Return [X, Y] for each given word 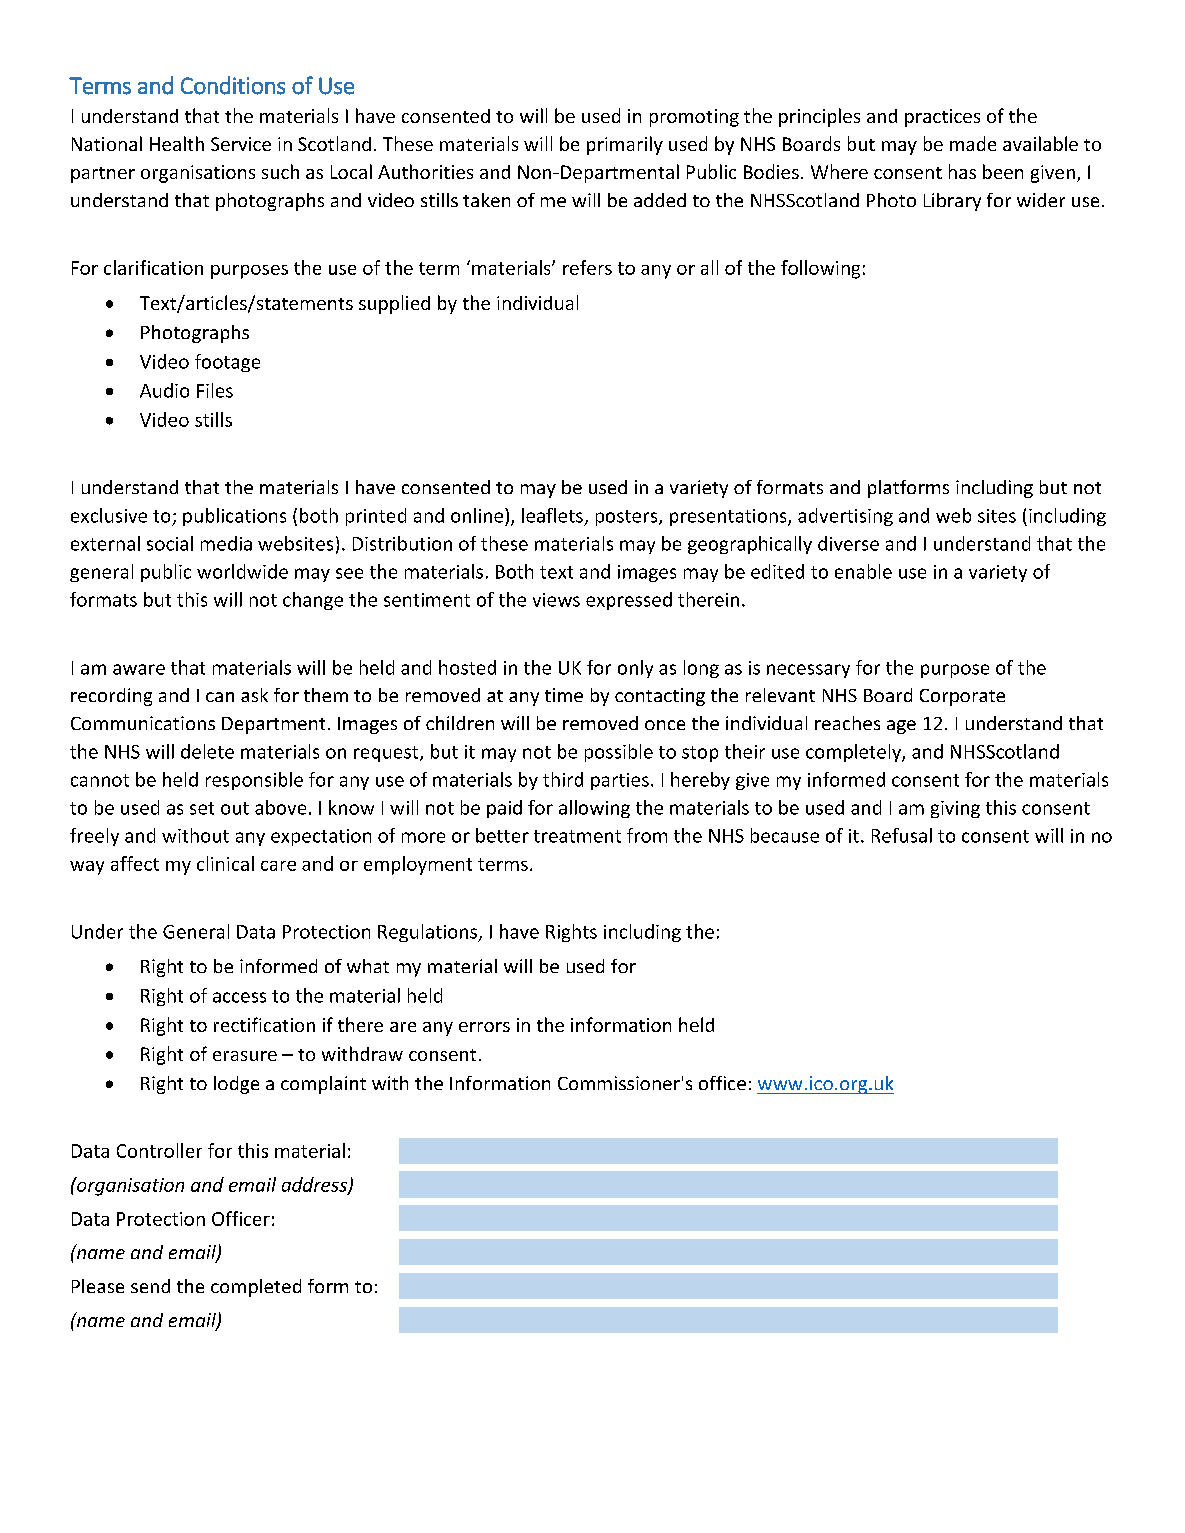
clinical [225, 863]
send [150, 1286]
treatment [577, 836]
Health [177, 143]
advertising [845, 517]
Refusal [902, 835]
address [315, 1185]
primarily [625, 145]
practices [942, 118]
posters [628, 518]
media [226, 543]
